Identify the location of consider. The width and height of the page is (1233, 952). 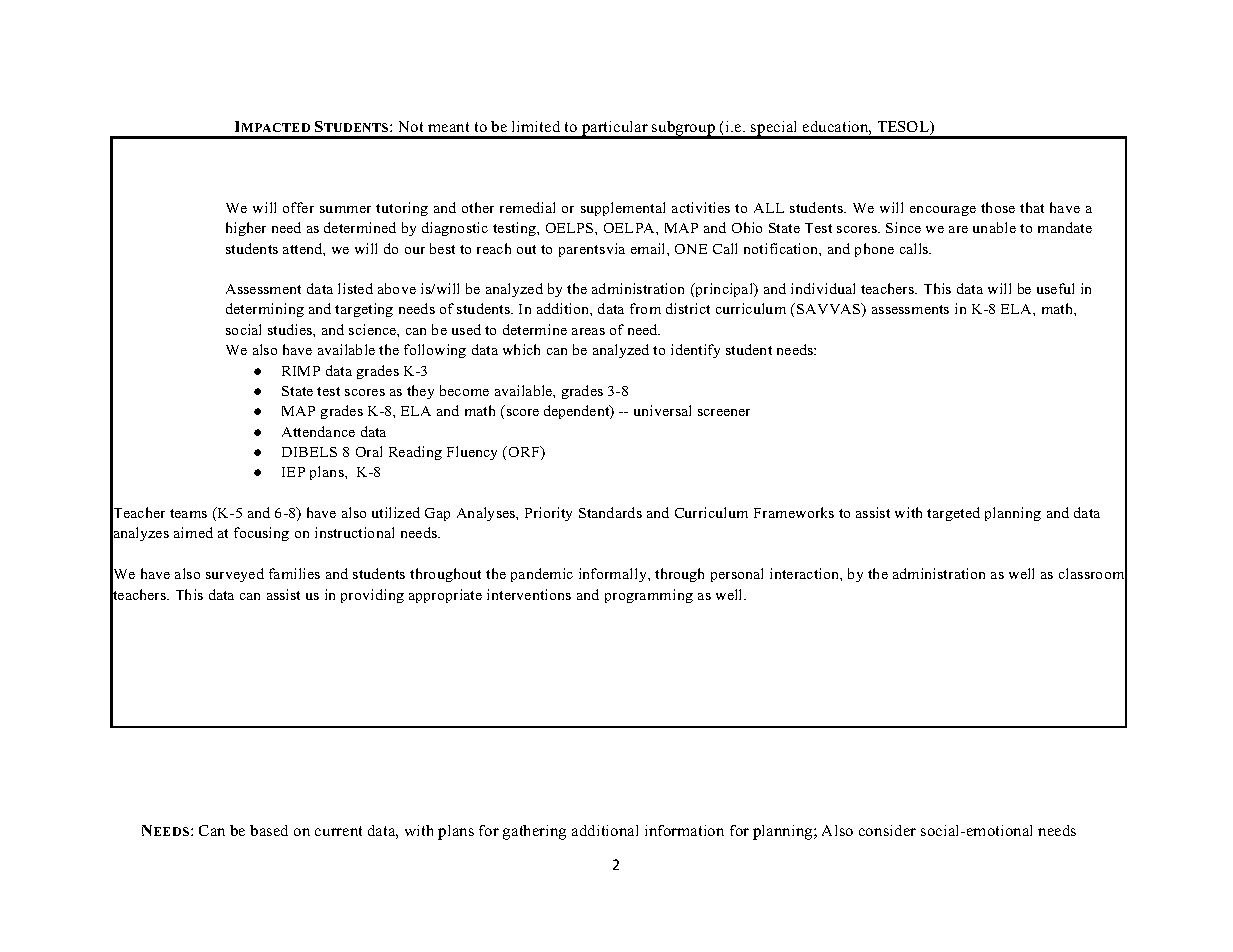
(887, 830).
